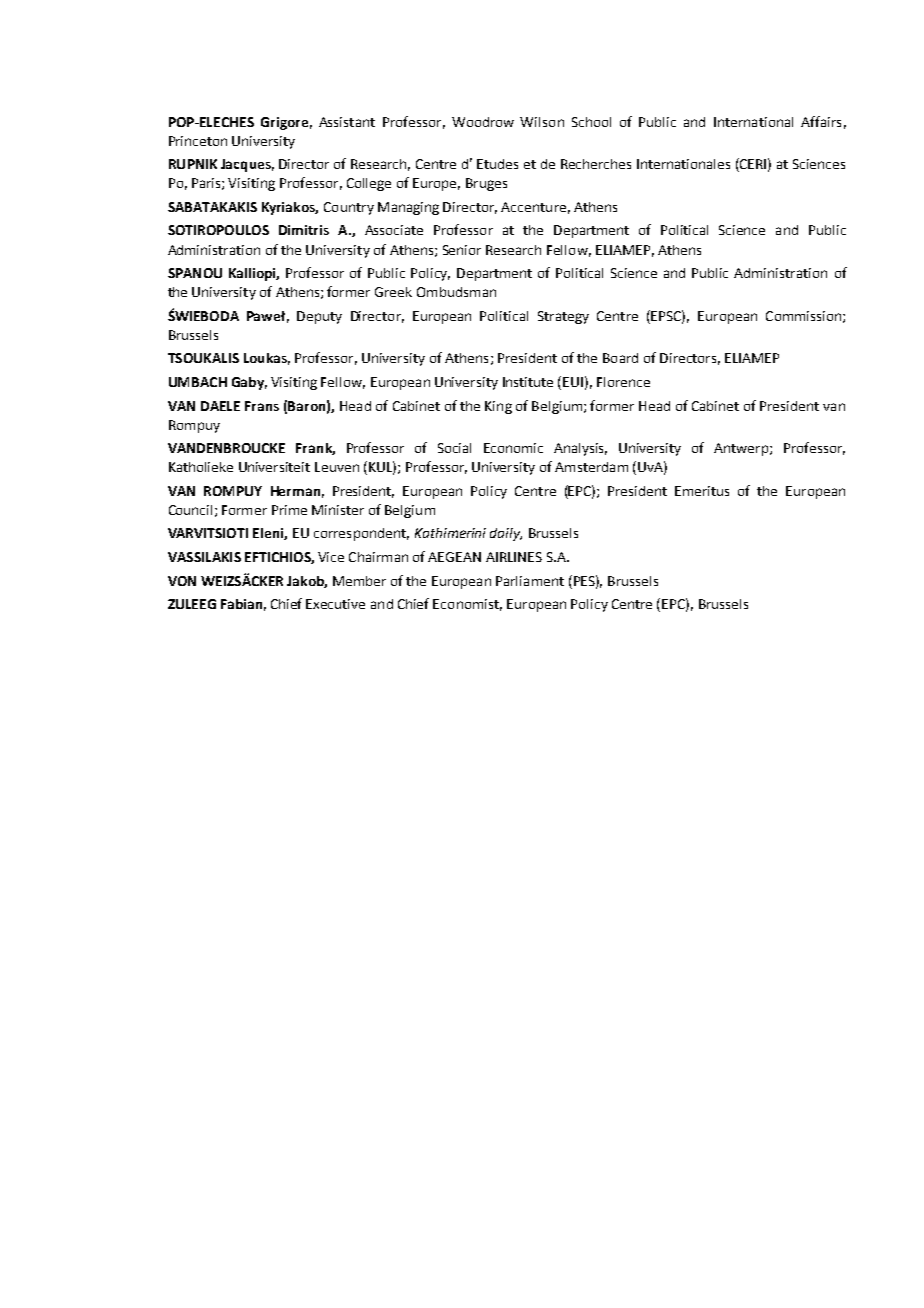 The image size is (924, 1308). Describe the element at coordinates (241, 604) in the document. I see `Fabian` at that location.
